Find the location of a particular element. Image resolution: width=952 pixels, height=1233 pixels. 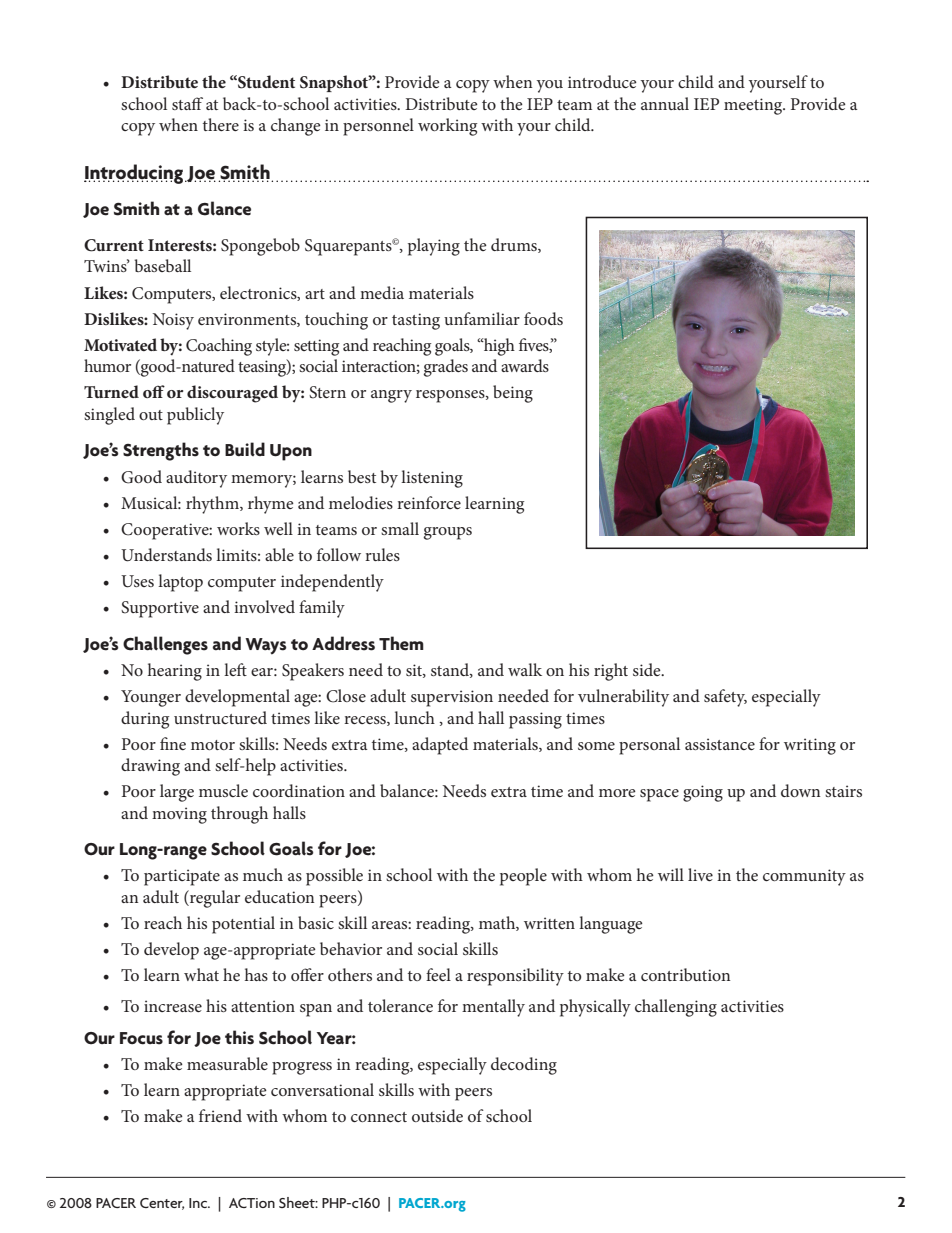

staff is located at coordinates (187, 103).
